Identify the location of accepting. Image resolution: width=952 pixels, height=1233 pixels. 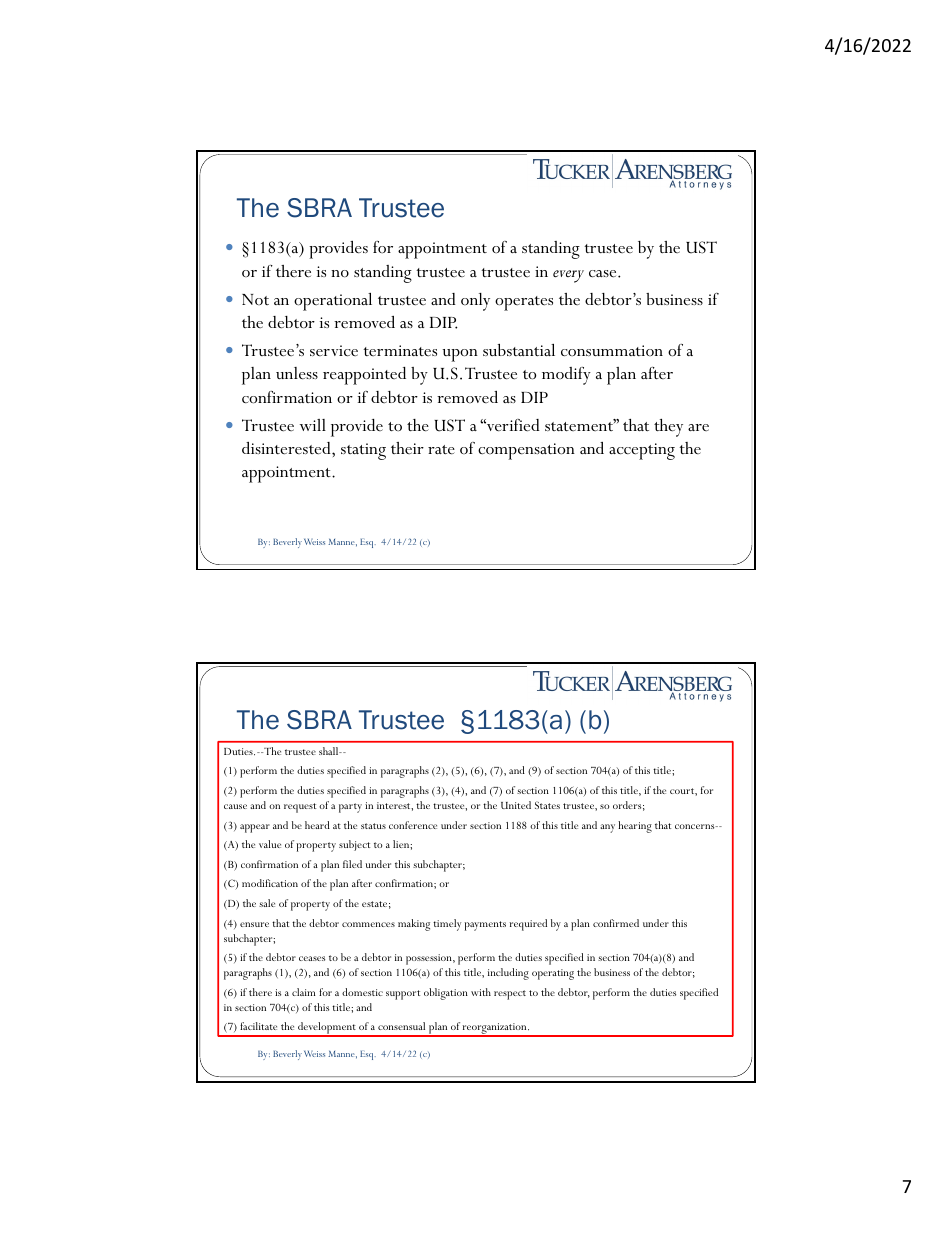
(642, 451).
